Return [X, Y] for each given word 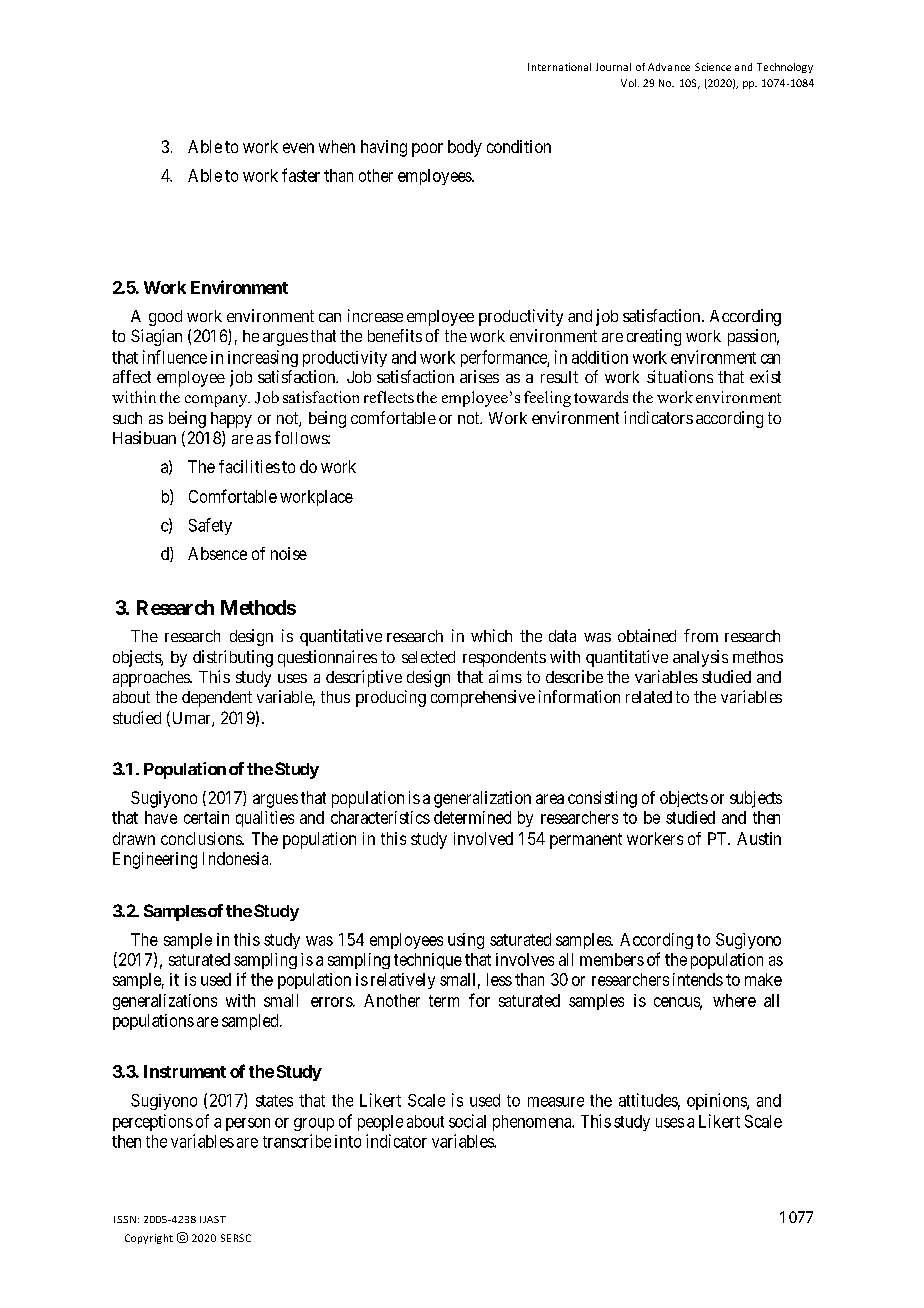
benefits [395, 335]
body [465, 148]
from [701, 635]
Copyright [149, 1239]
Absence [217, 553]
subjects [756, 799]
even [298, 148]
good [165, 318]
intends [698, 979]
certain [206, 817]
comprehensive [483, 698]
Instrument [185, 1071]
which [491, 635]
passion [753, 337]
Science [713, 67]
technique [428, 961]
